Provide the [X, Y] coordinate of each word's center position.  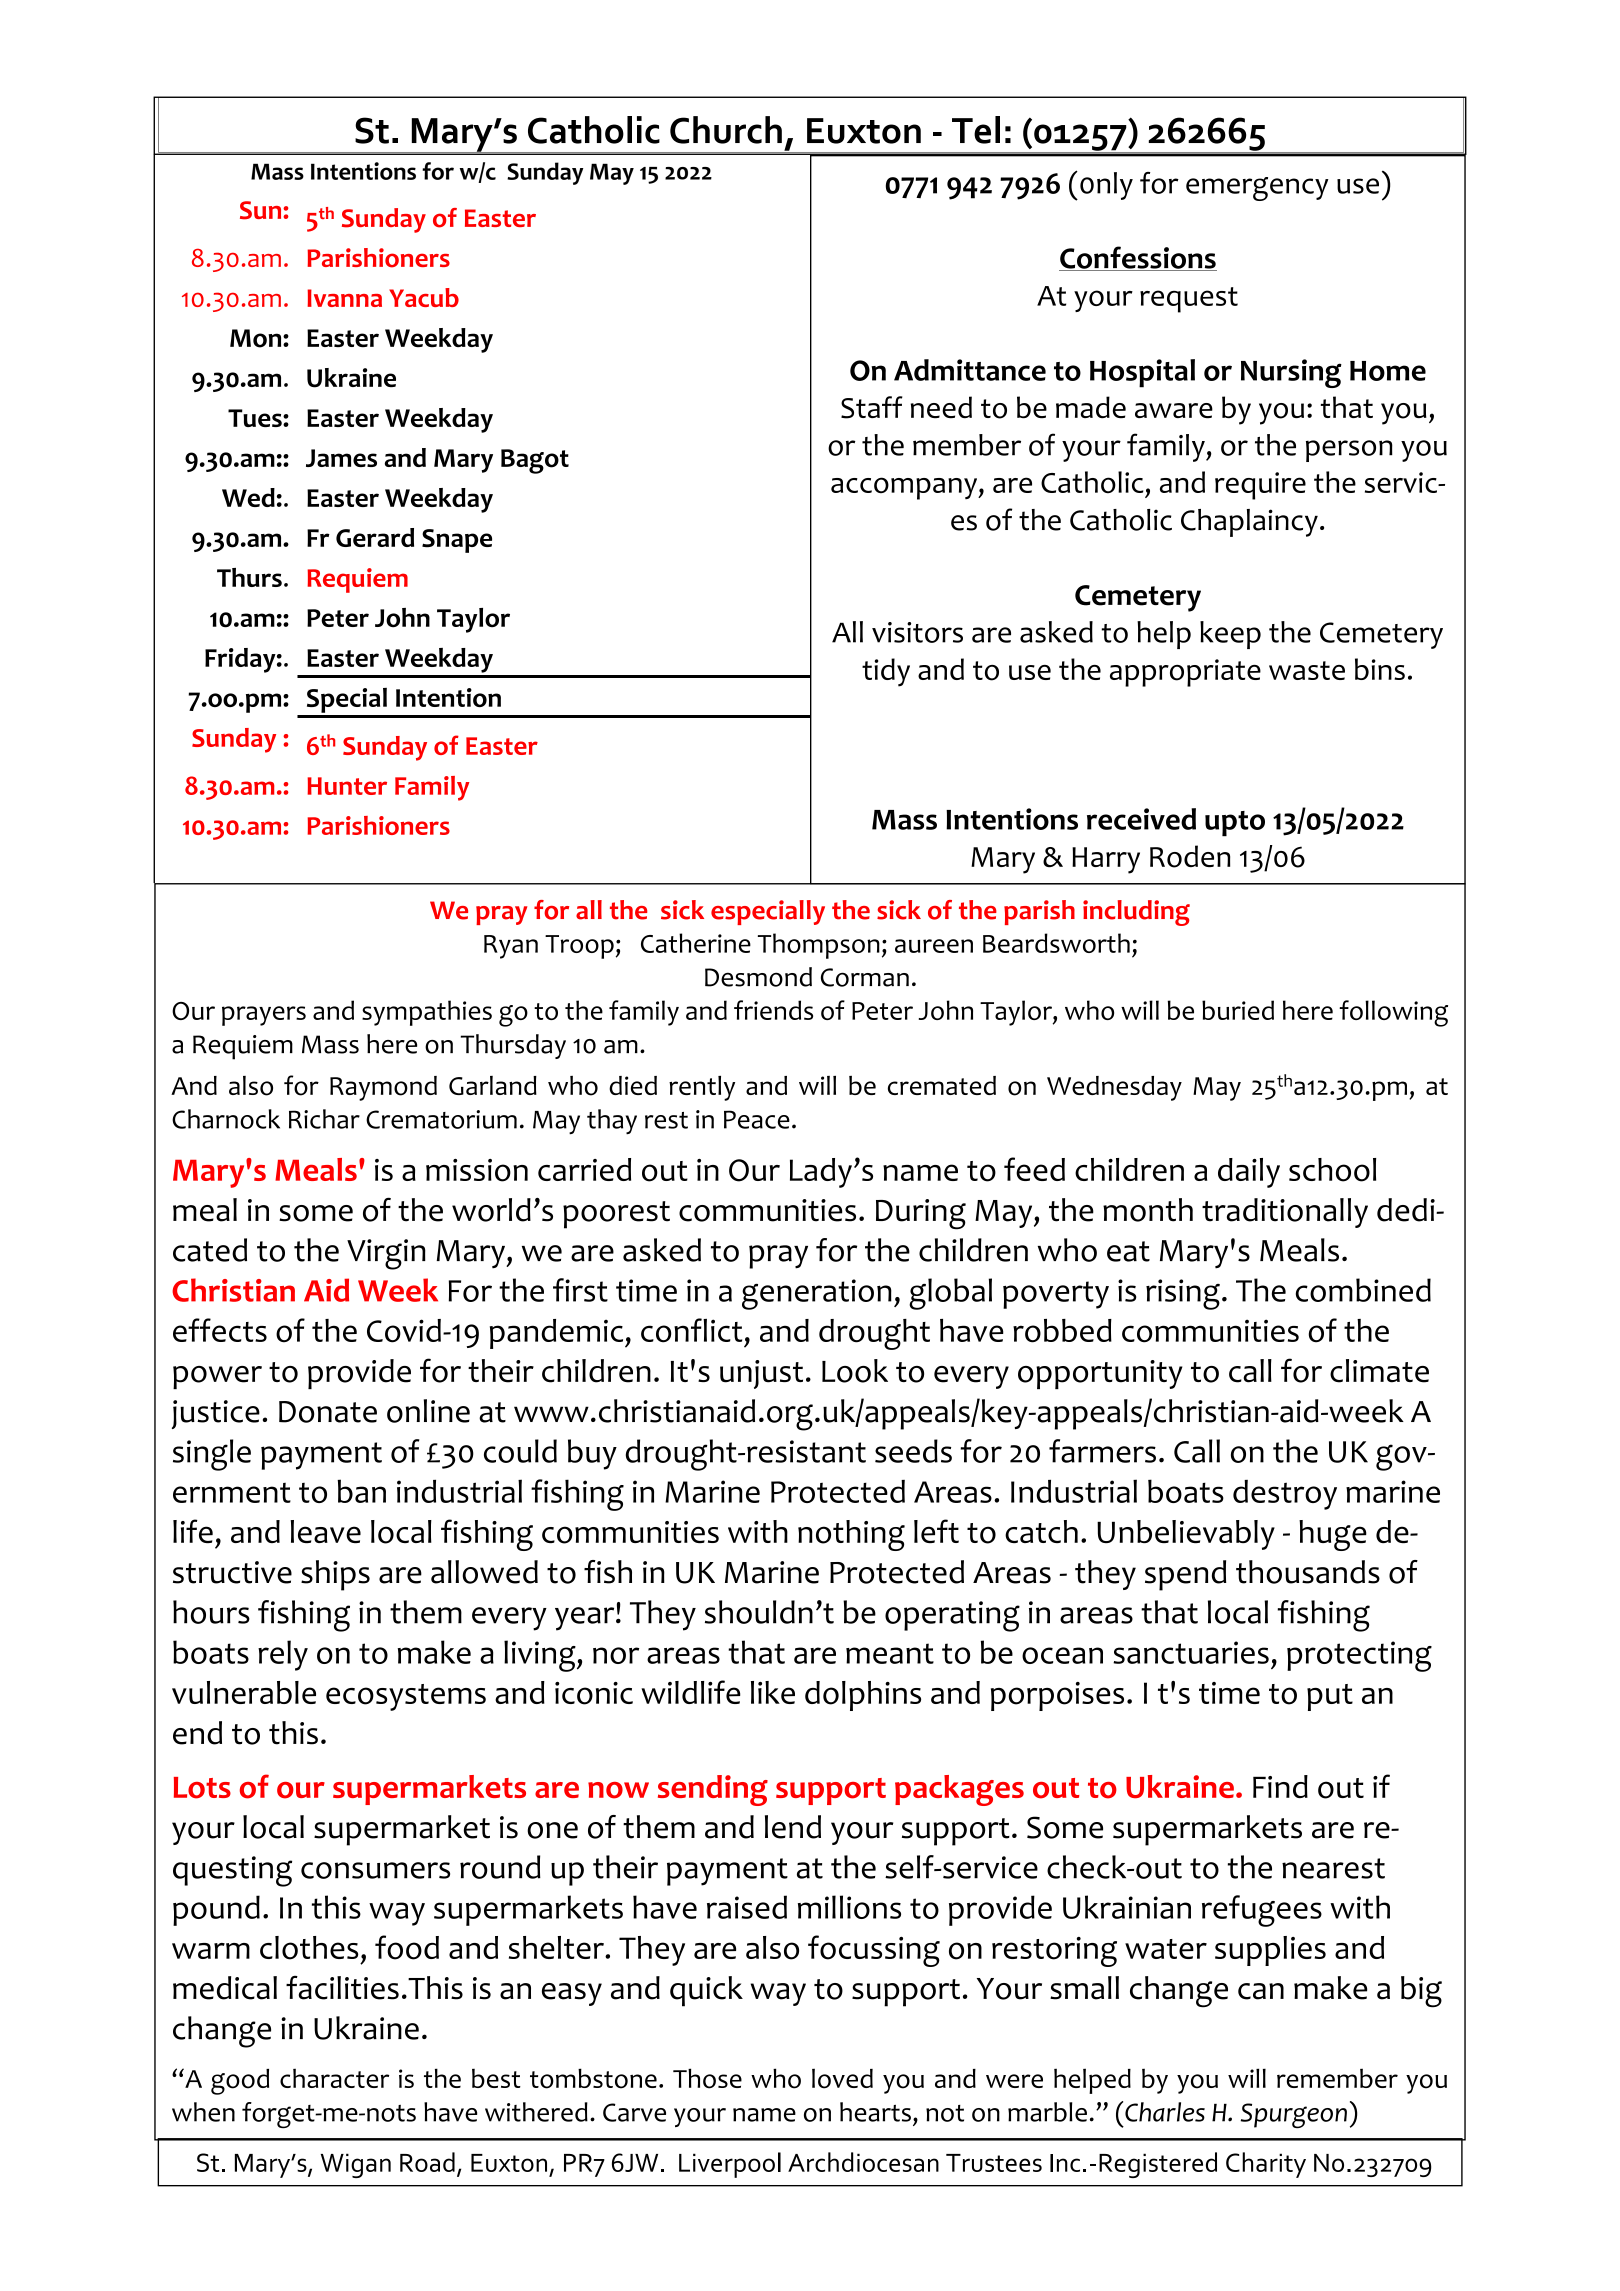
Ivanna [344, 298]
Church [726, 130]
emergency [1257, 189]
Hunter [347, 786]
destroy [1285, 1495]
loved [842, 2078]
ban [361, 1491]
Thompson [819, 946]
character [334, 2078]
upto [1235, 823]
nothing [851, 1535]
